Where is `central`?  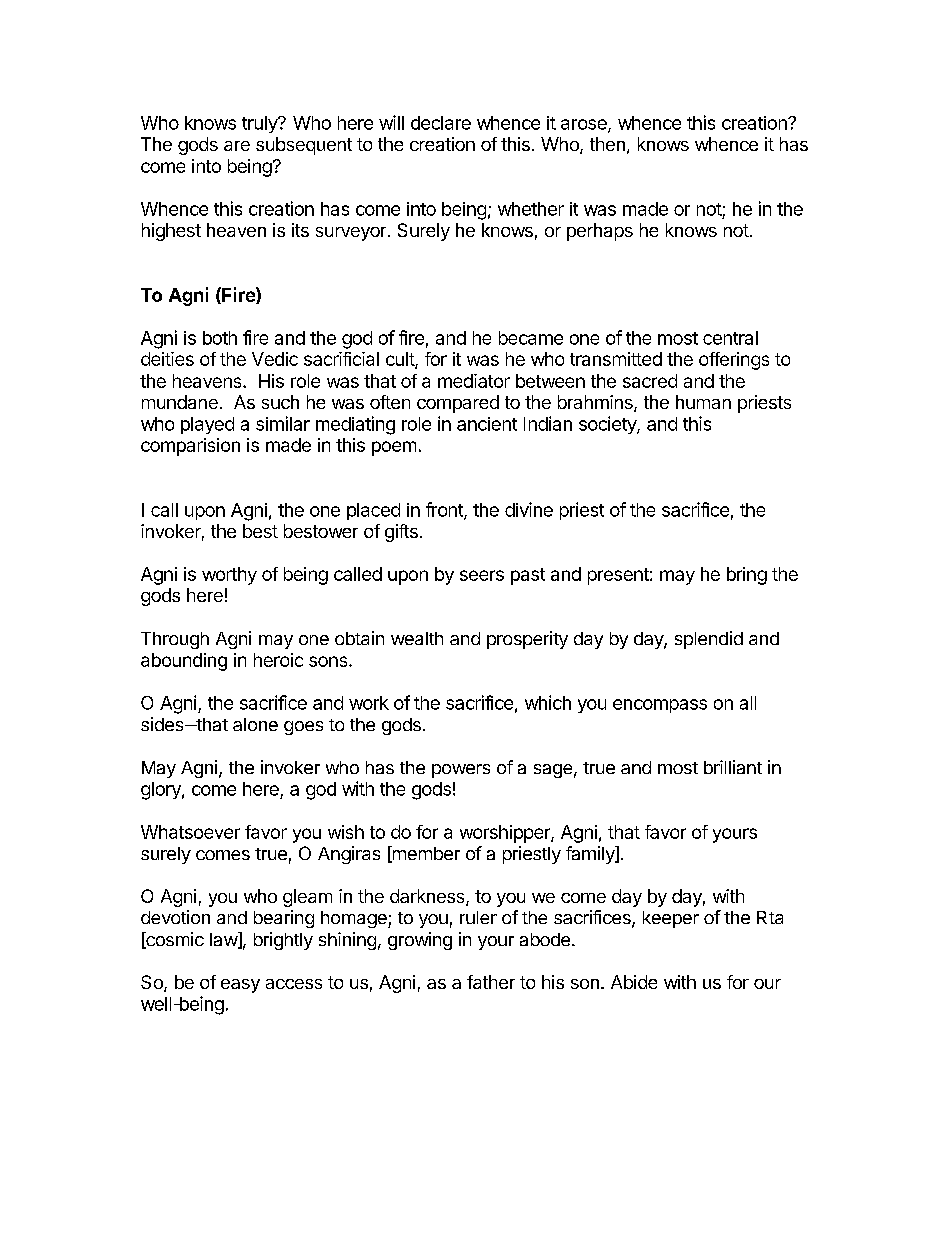
central is located at coordinates (730, 338).
